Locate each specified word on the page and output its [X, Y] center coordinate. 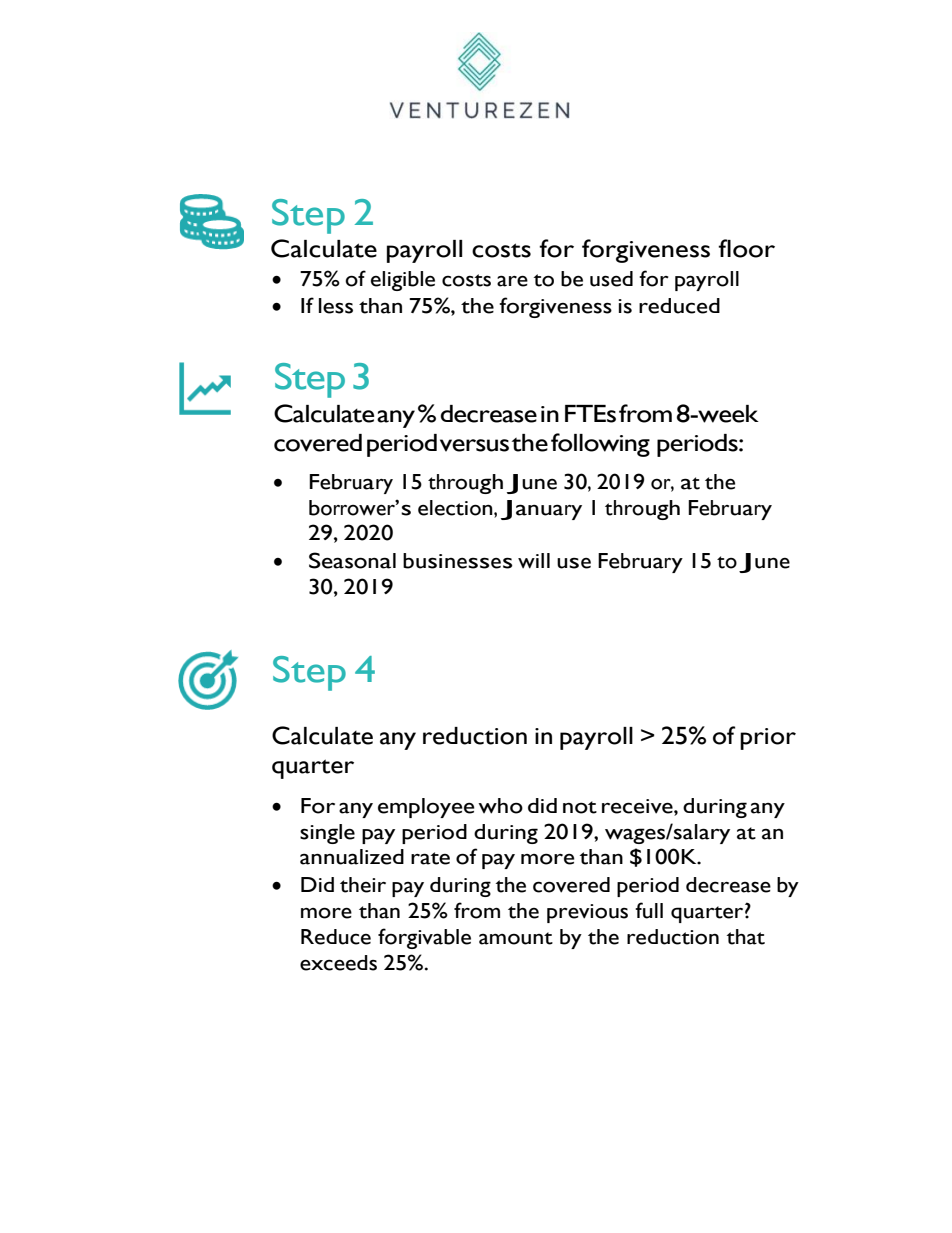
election [456, 508]
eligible [403, 281]
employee [426, 808]
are [512, 281]
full [649, 910]
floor [746, 248]
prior [768, 739]
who [500, 806]
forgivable [424, 938]
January [541, 510]
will [534, 561]
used [611, 279]
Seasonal [352, 560]
